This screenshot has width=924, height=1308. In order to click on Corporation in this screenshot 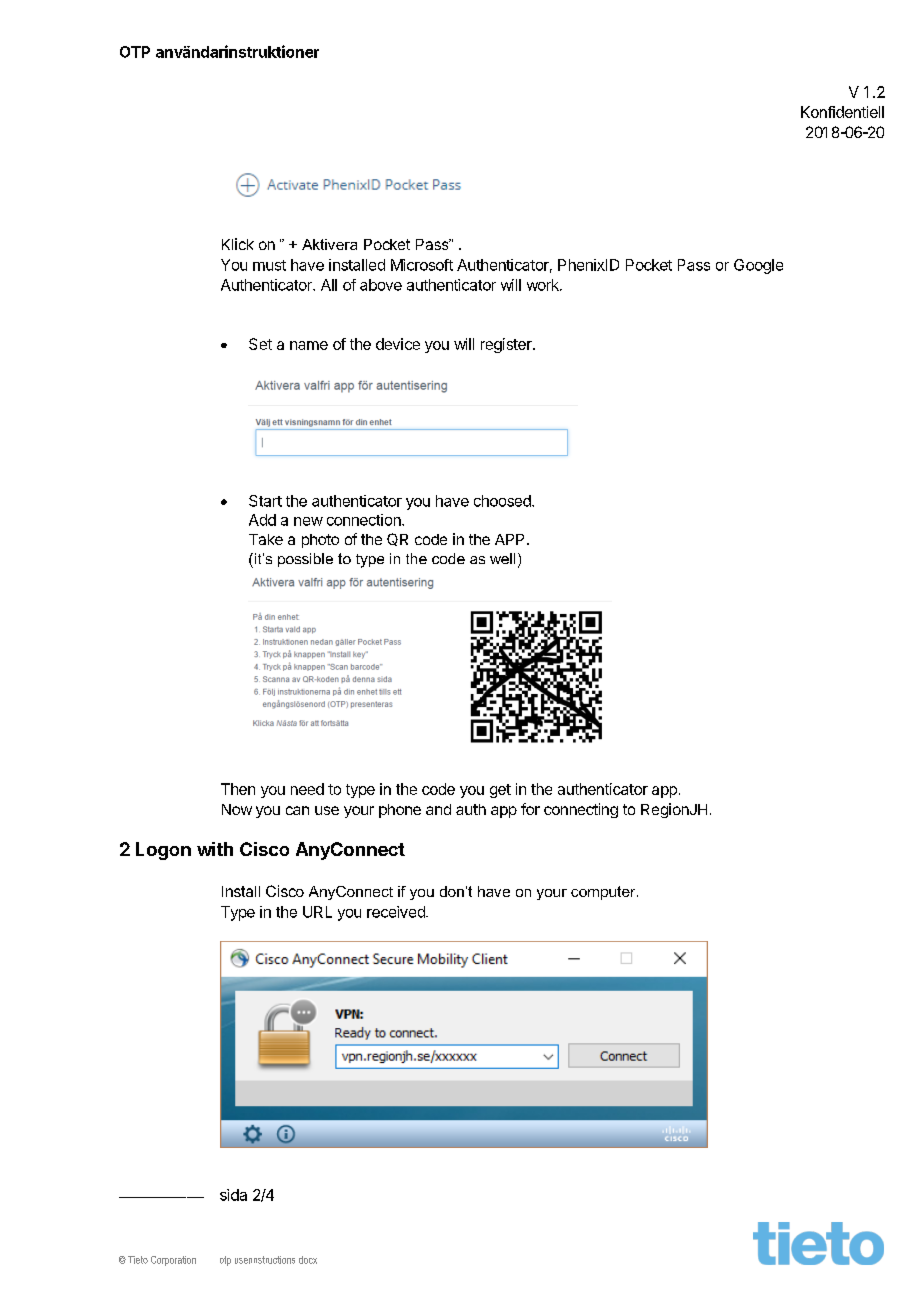, I will do `click(173, 1261)`.
